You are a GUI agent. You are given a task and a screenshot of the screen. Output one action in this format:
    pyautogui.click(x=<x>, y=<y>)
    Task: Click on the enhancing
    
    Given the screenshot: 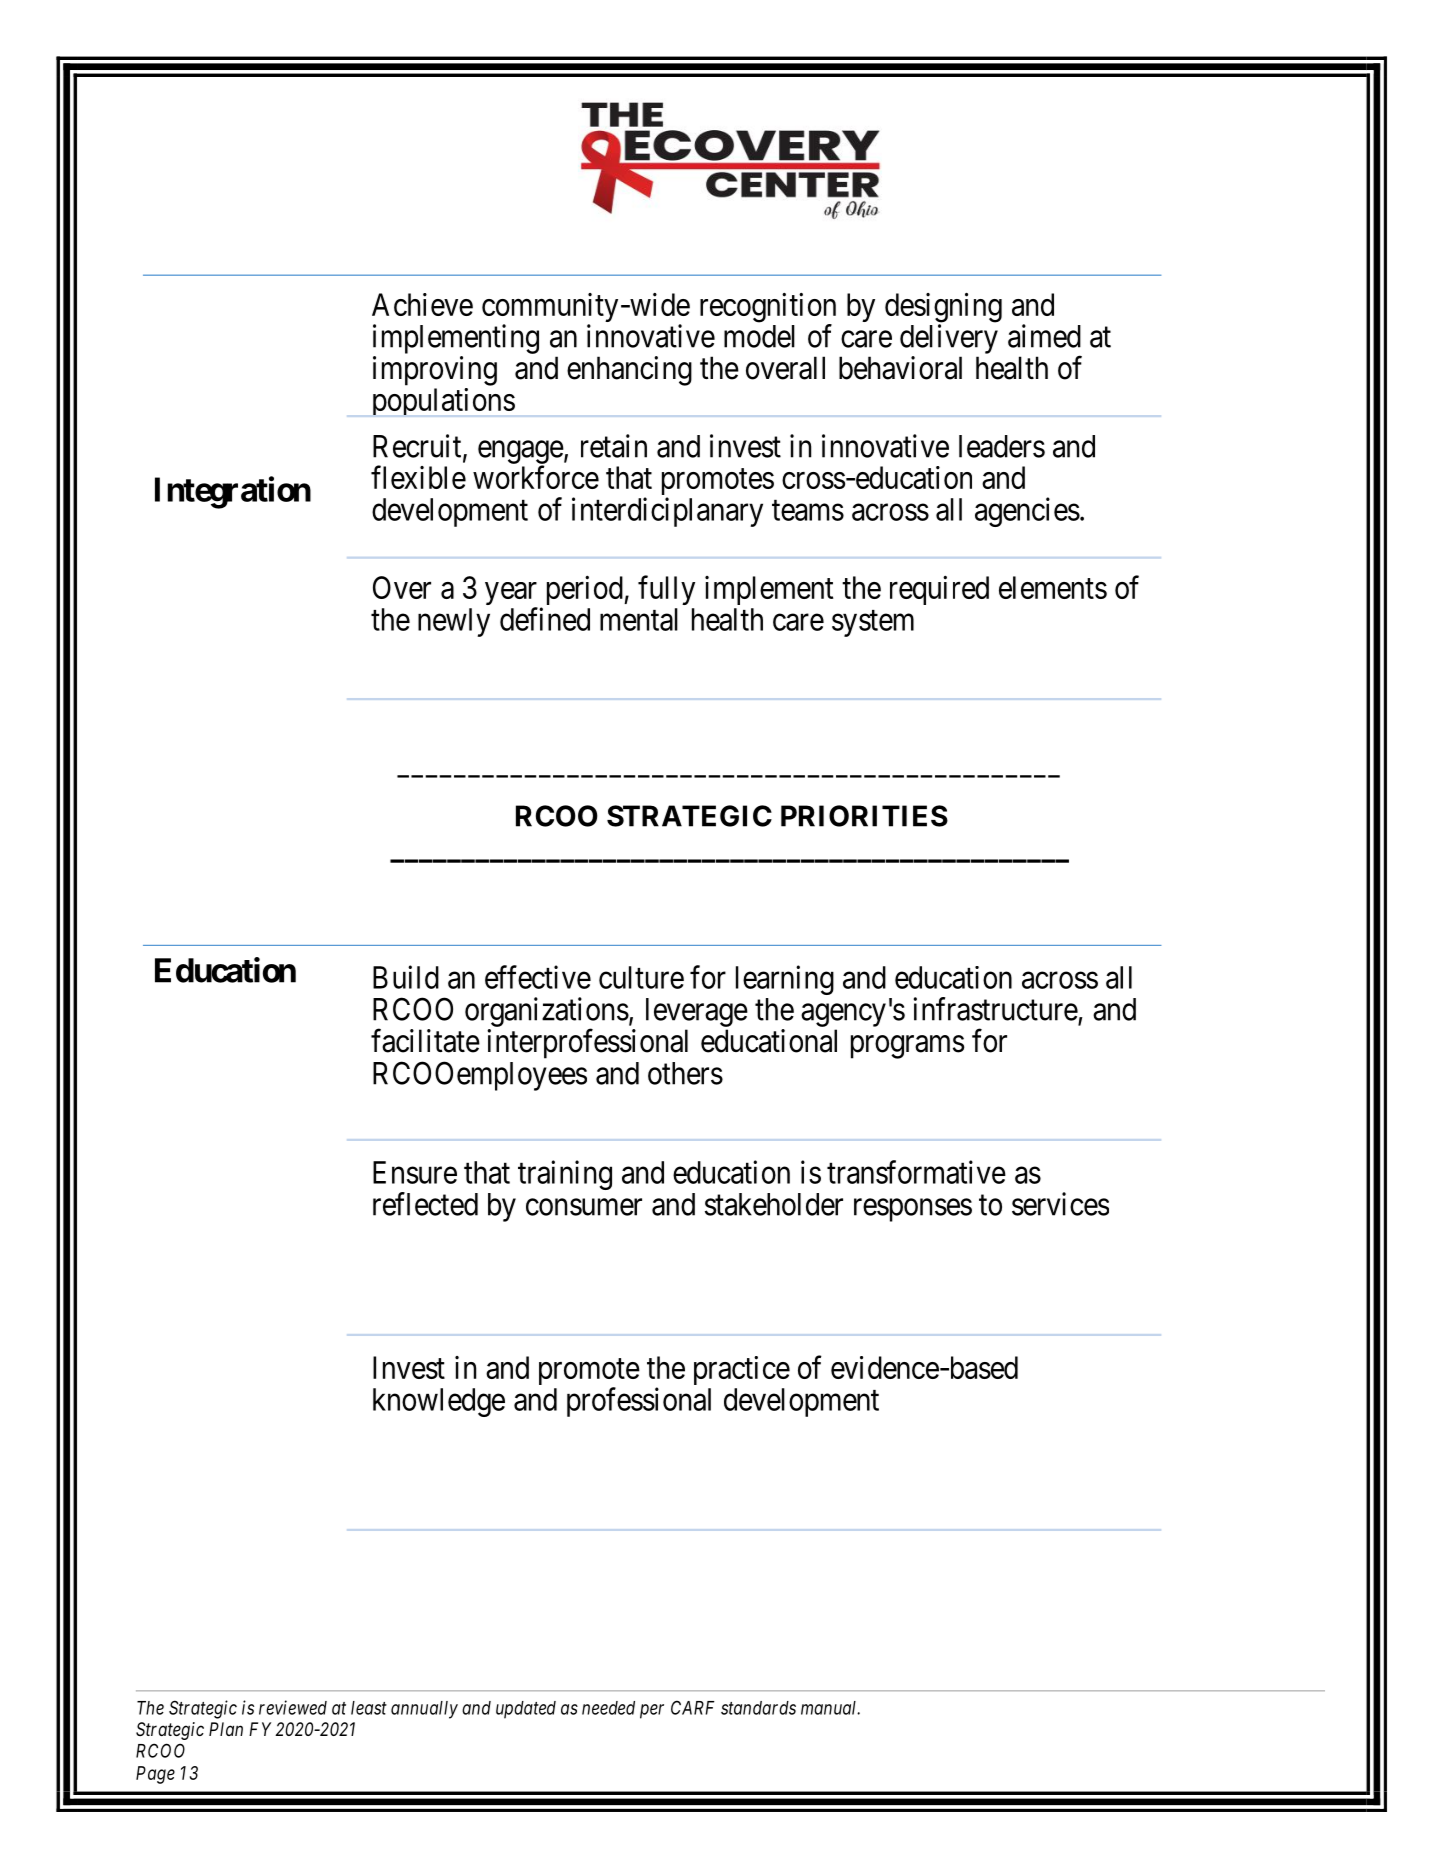 What is the action you would take?
    pyautogui.click(x=629, y=371)
